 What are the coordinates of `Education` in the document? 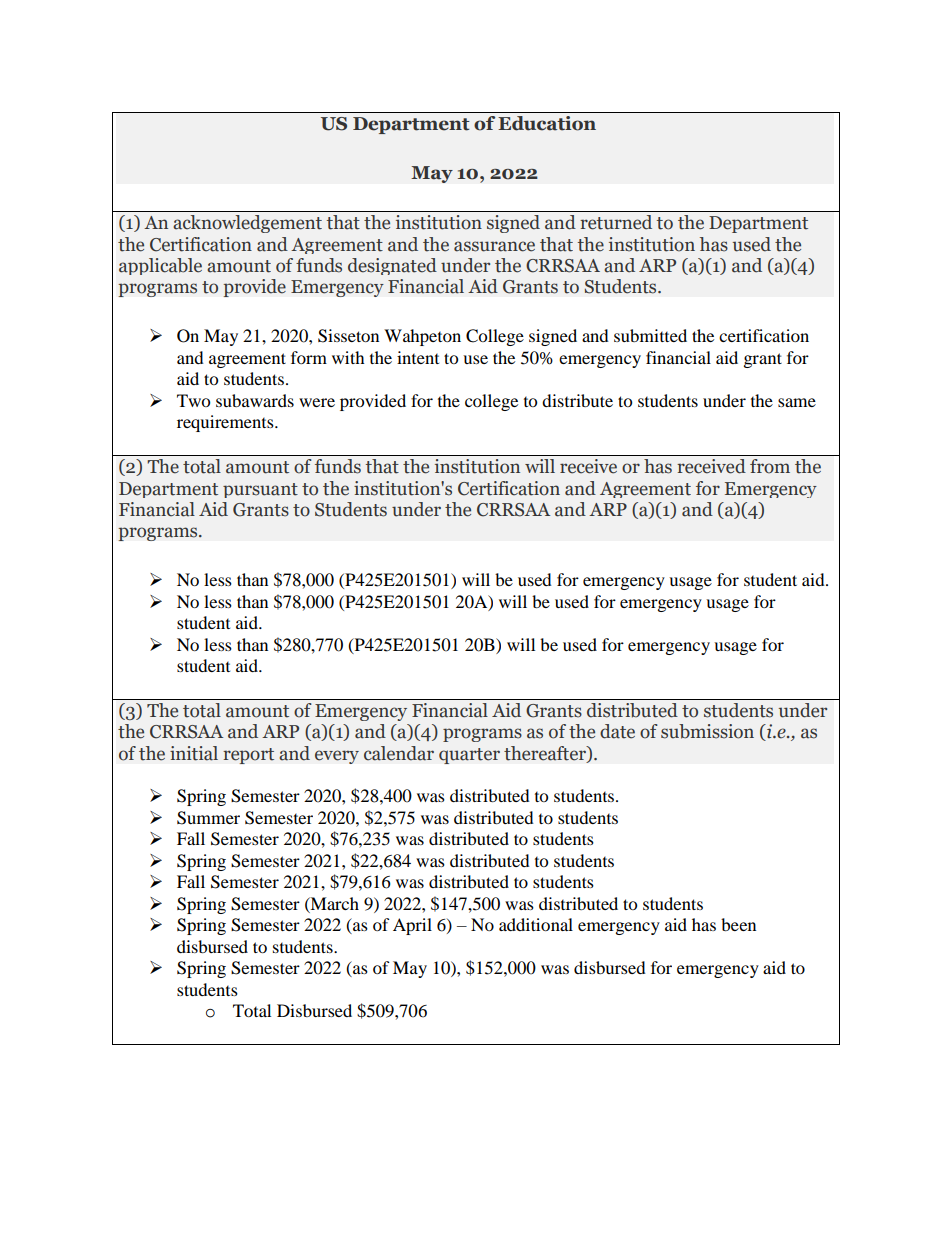 It's located at (547, 123).
